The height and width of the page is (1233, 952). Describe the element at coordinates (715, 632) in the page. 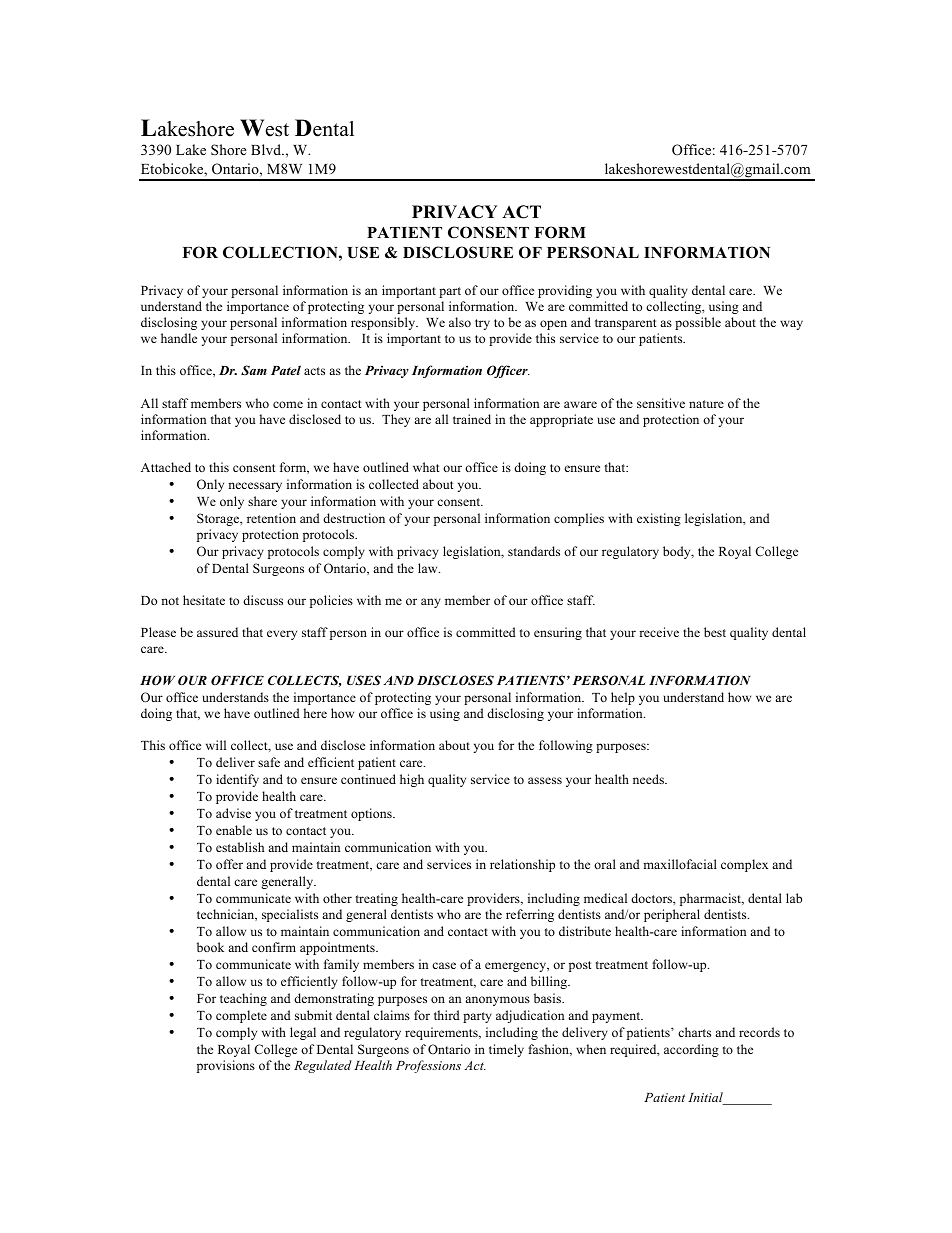

I see `best` at that location.
